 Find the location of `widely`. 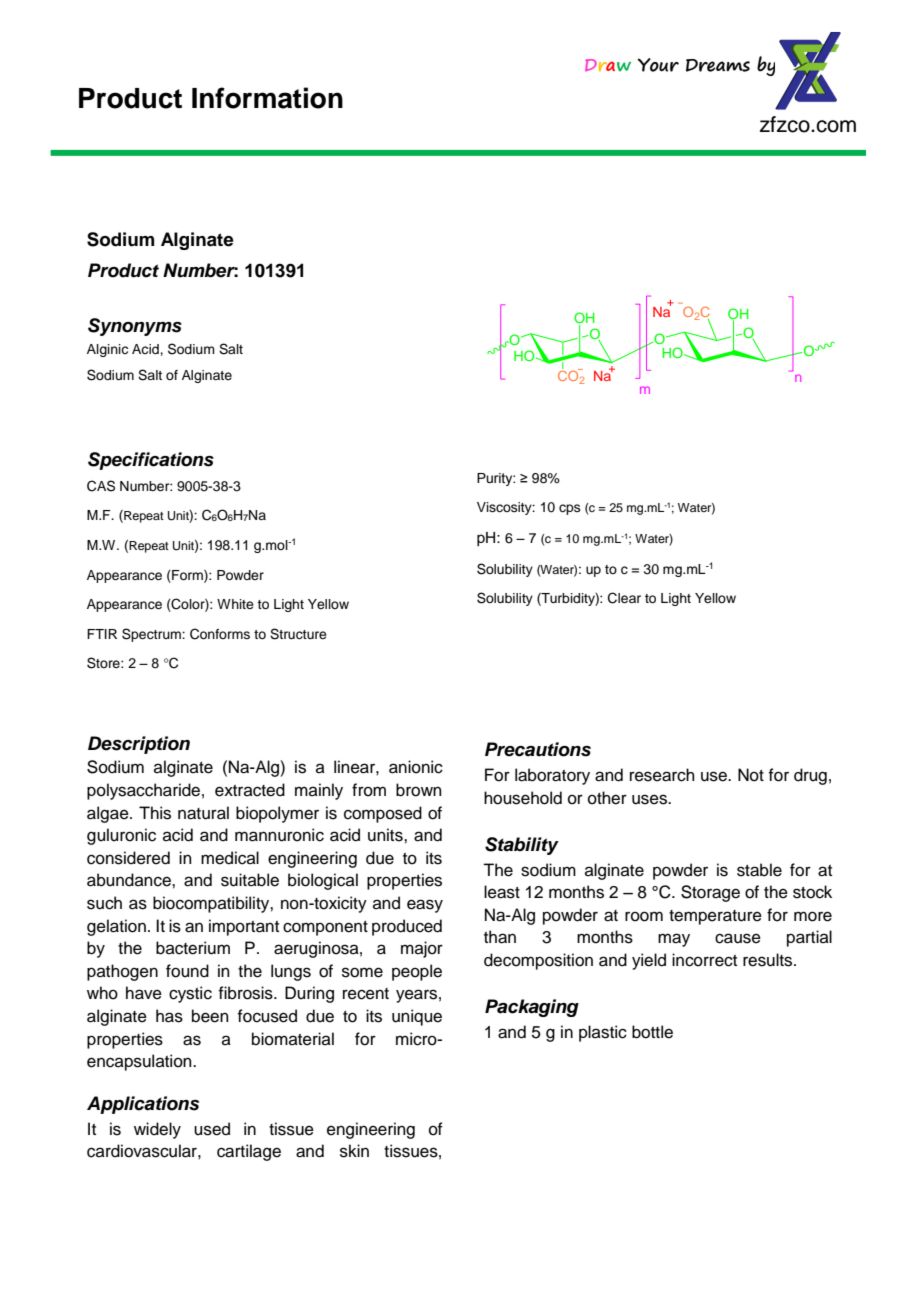

widely is located at coordinates (157, 1130).
